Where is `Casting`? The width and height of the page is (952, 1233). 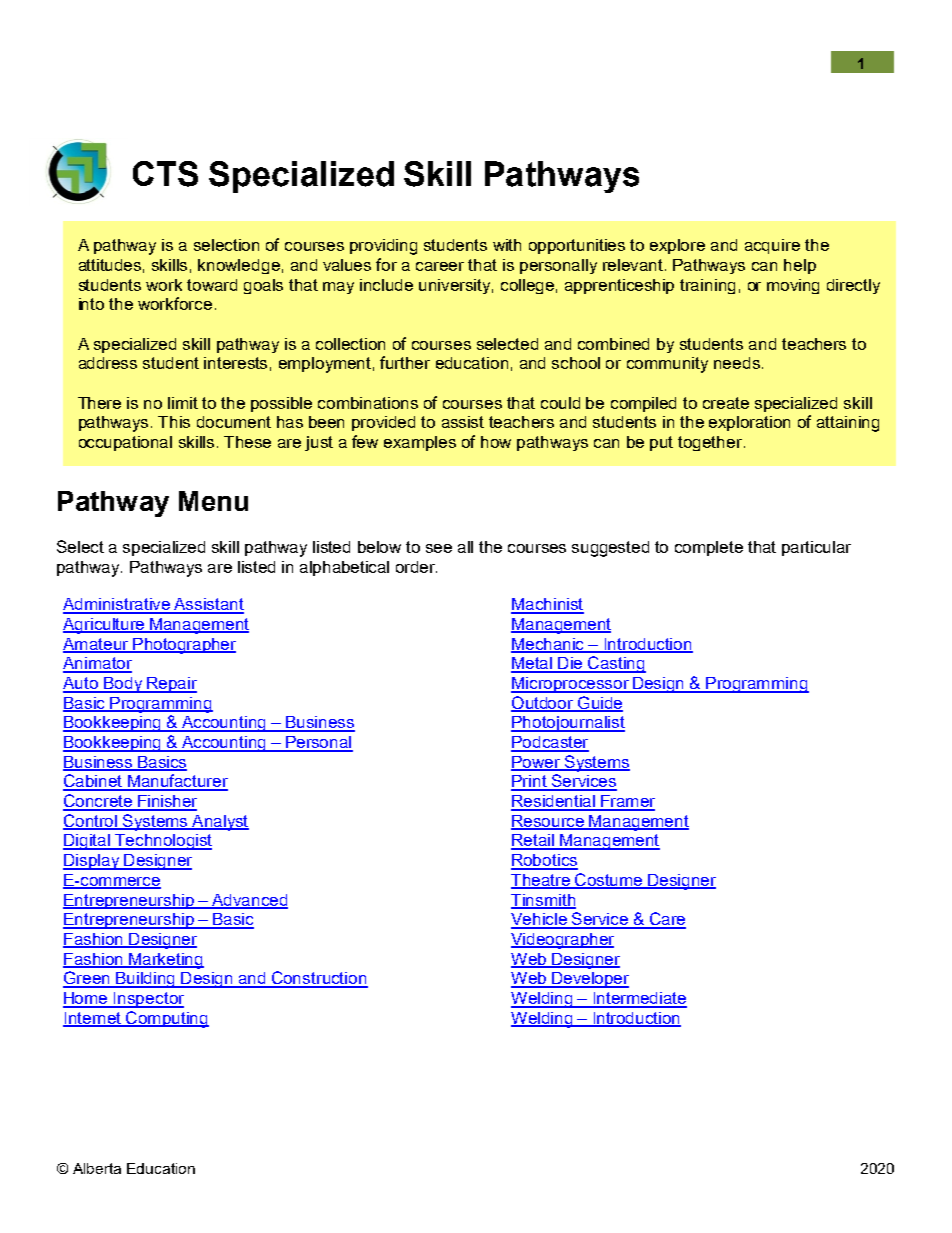
Casting is located at coordinates (616, 664).
